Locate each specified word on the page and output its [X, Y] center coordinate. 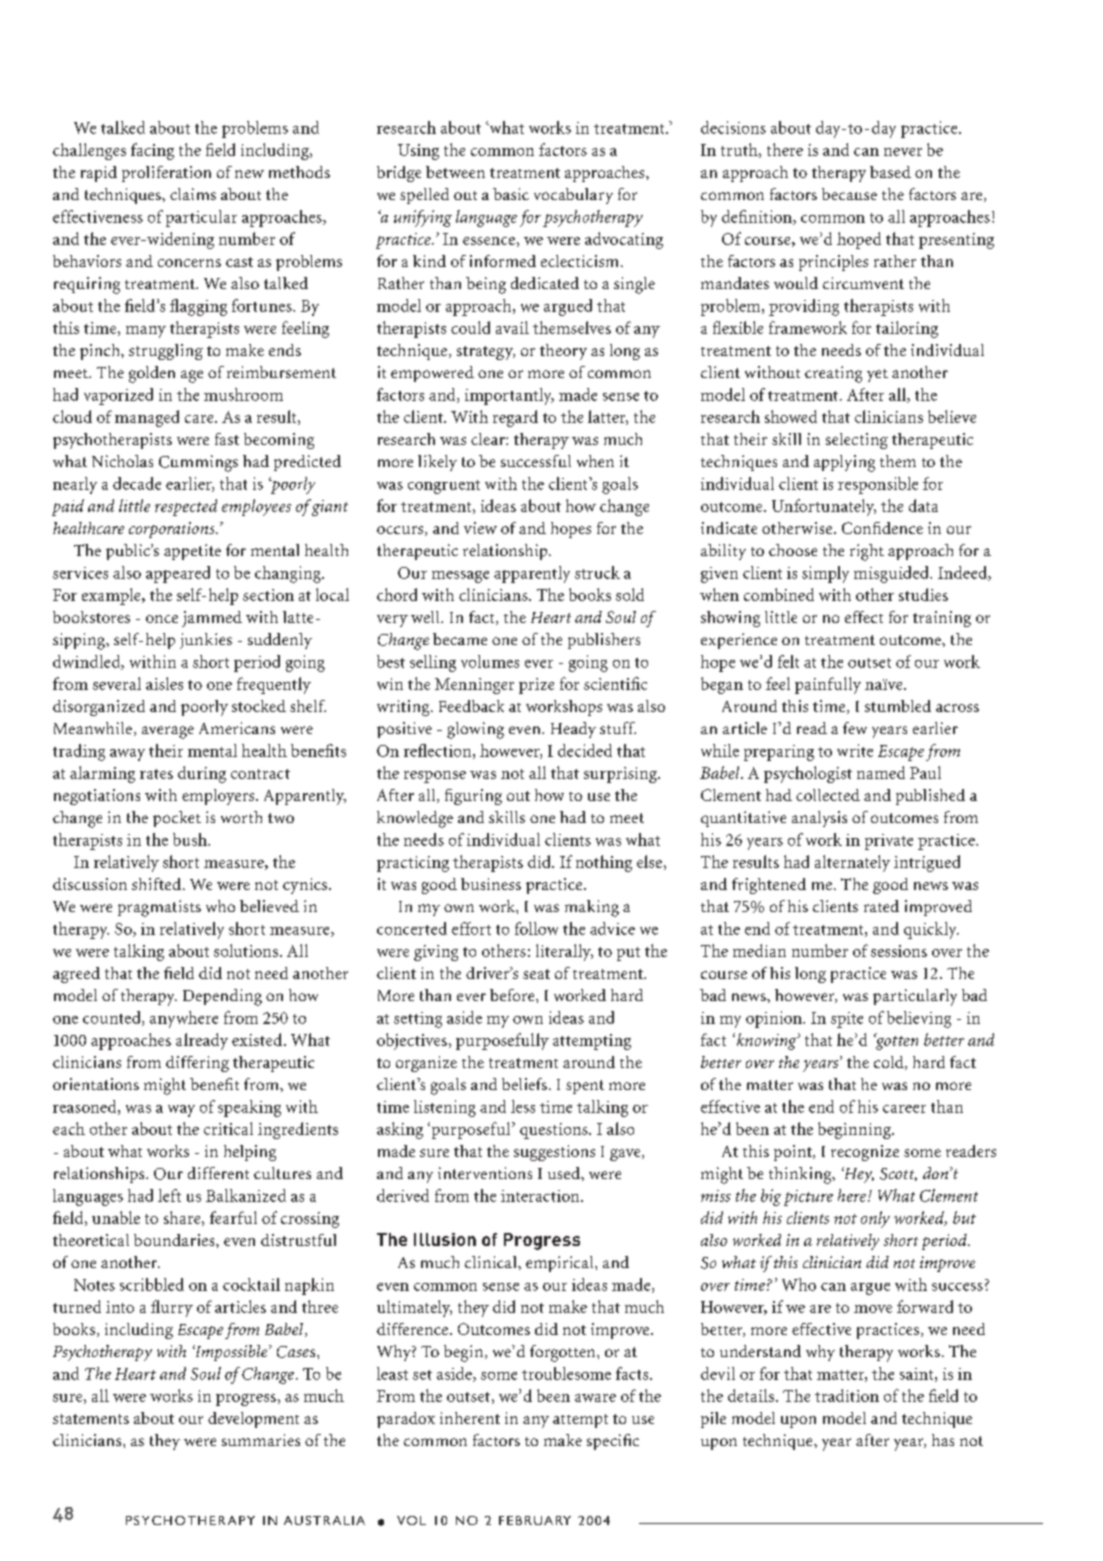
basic [511, 194]
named [881, 772]
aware [595, 1398]
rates [156, 774]
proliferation [166, 174]
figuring [473, 797]
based [890, 172]
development [253, 1420]
